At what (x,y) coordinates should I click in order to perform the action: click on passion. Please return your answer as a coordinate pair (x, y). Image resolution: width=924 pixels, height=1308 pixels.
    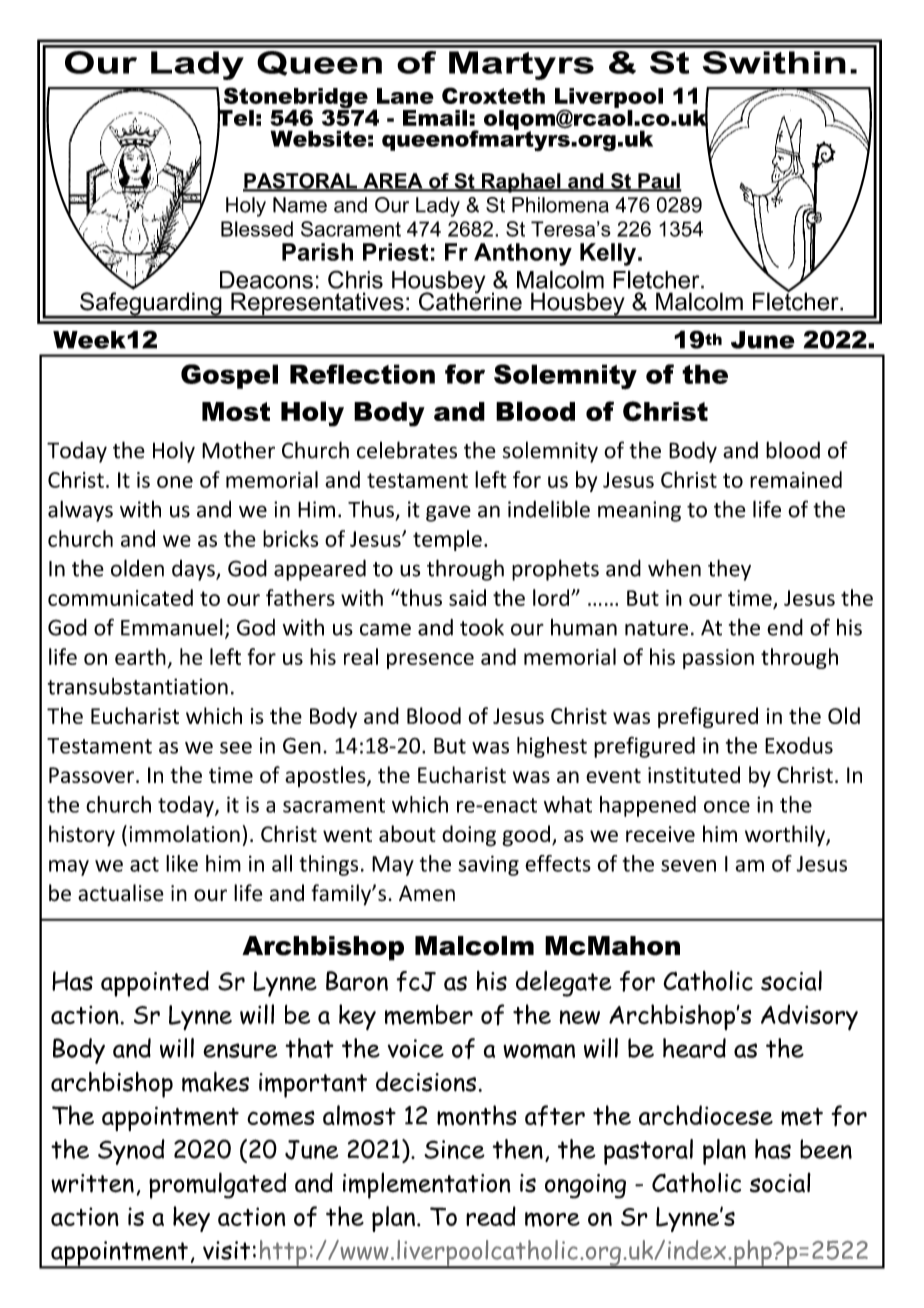
    Looking at the image, I should click on (718, 659).
